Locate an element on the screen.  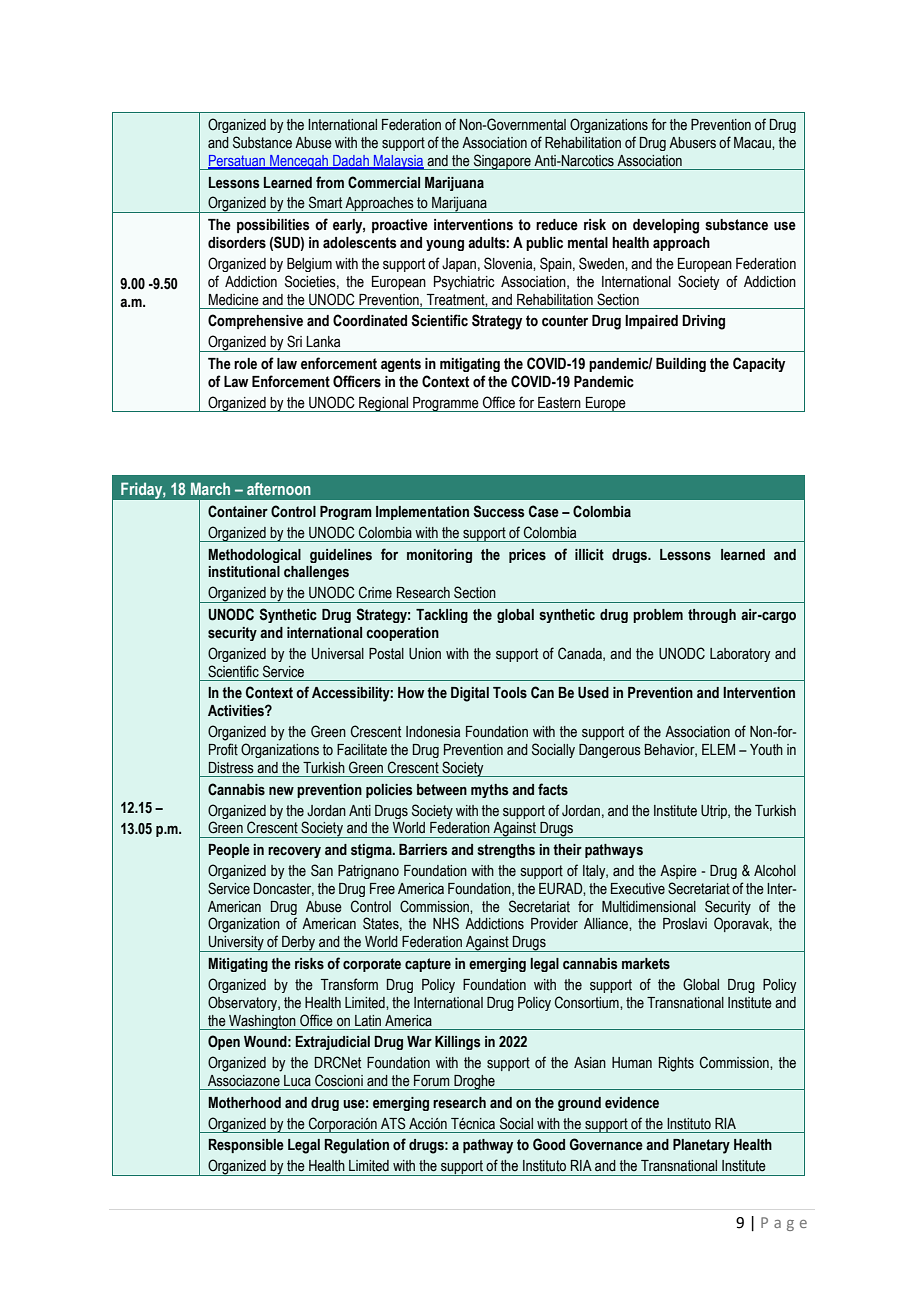
Good is located at coordinates (549, 1144).
